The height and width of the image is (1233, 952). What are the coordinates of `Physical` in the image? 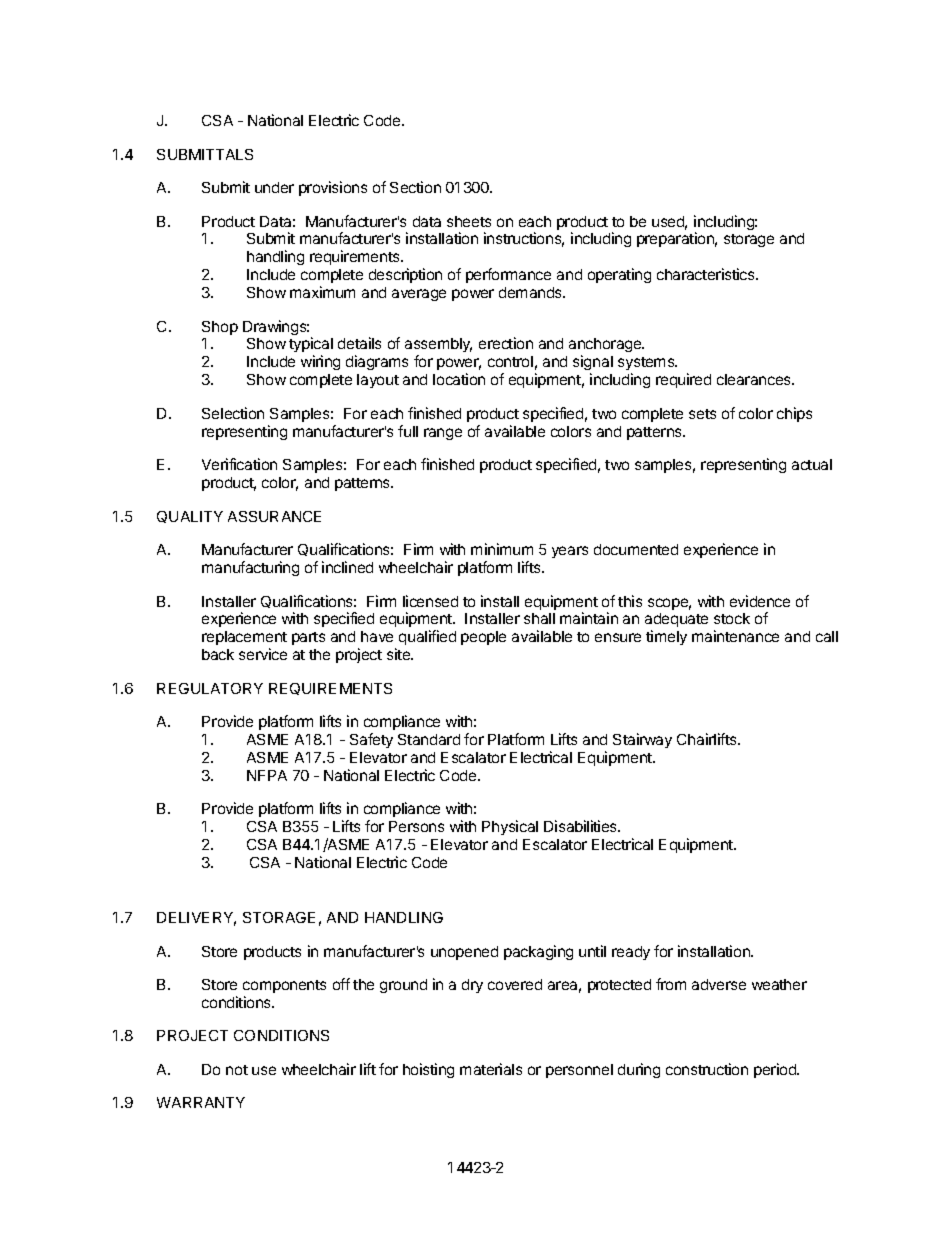 It's located at (510, 827).
